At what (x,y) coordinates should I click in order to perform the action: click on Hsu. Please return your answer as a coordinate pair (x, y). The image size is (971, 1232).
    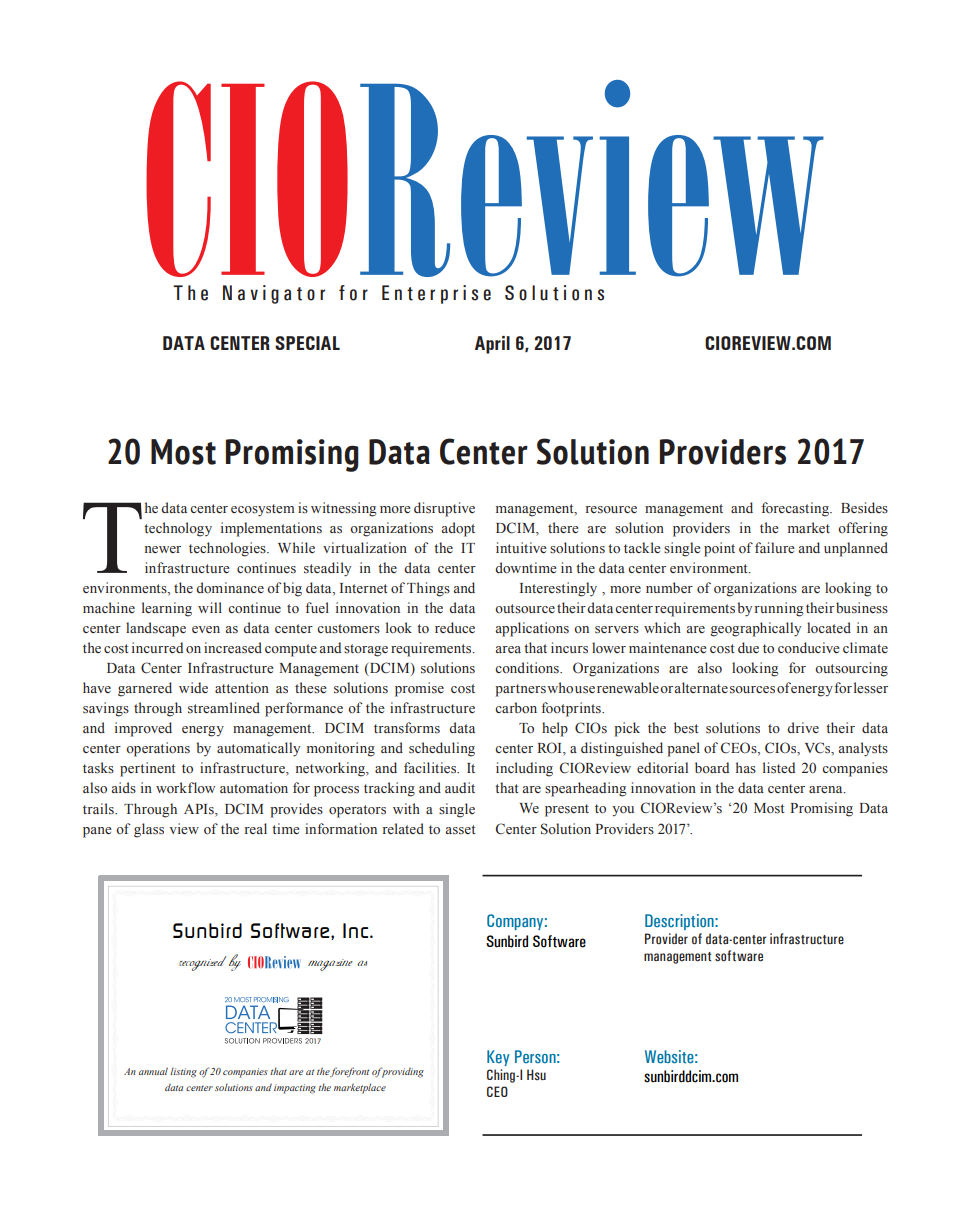
    Looking at the image, I should click on (536, 1074).
